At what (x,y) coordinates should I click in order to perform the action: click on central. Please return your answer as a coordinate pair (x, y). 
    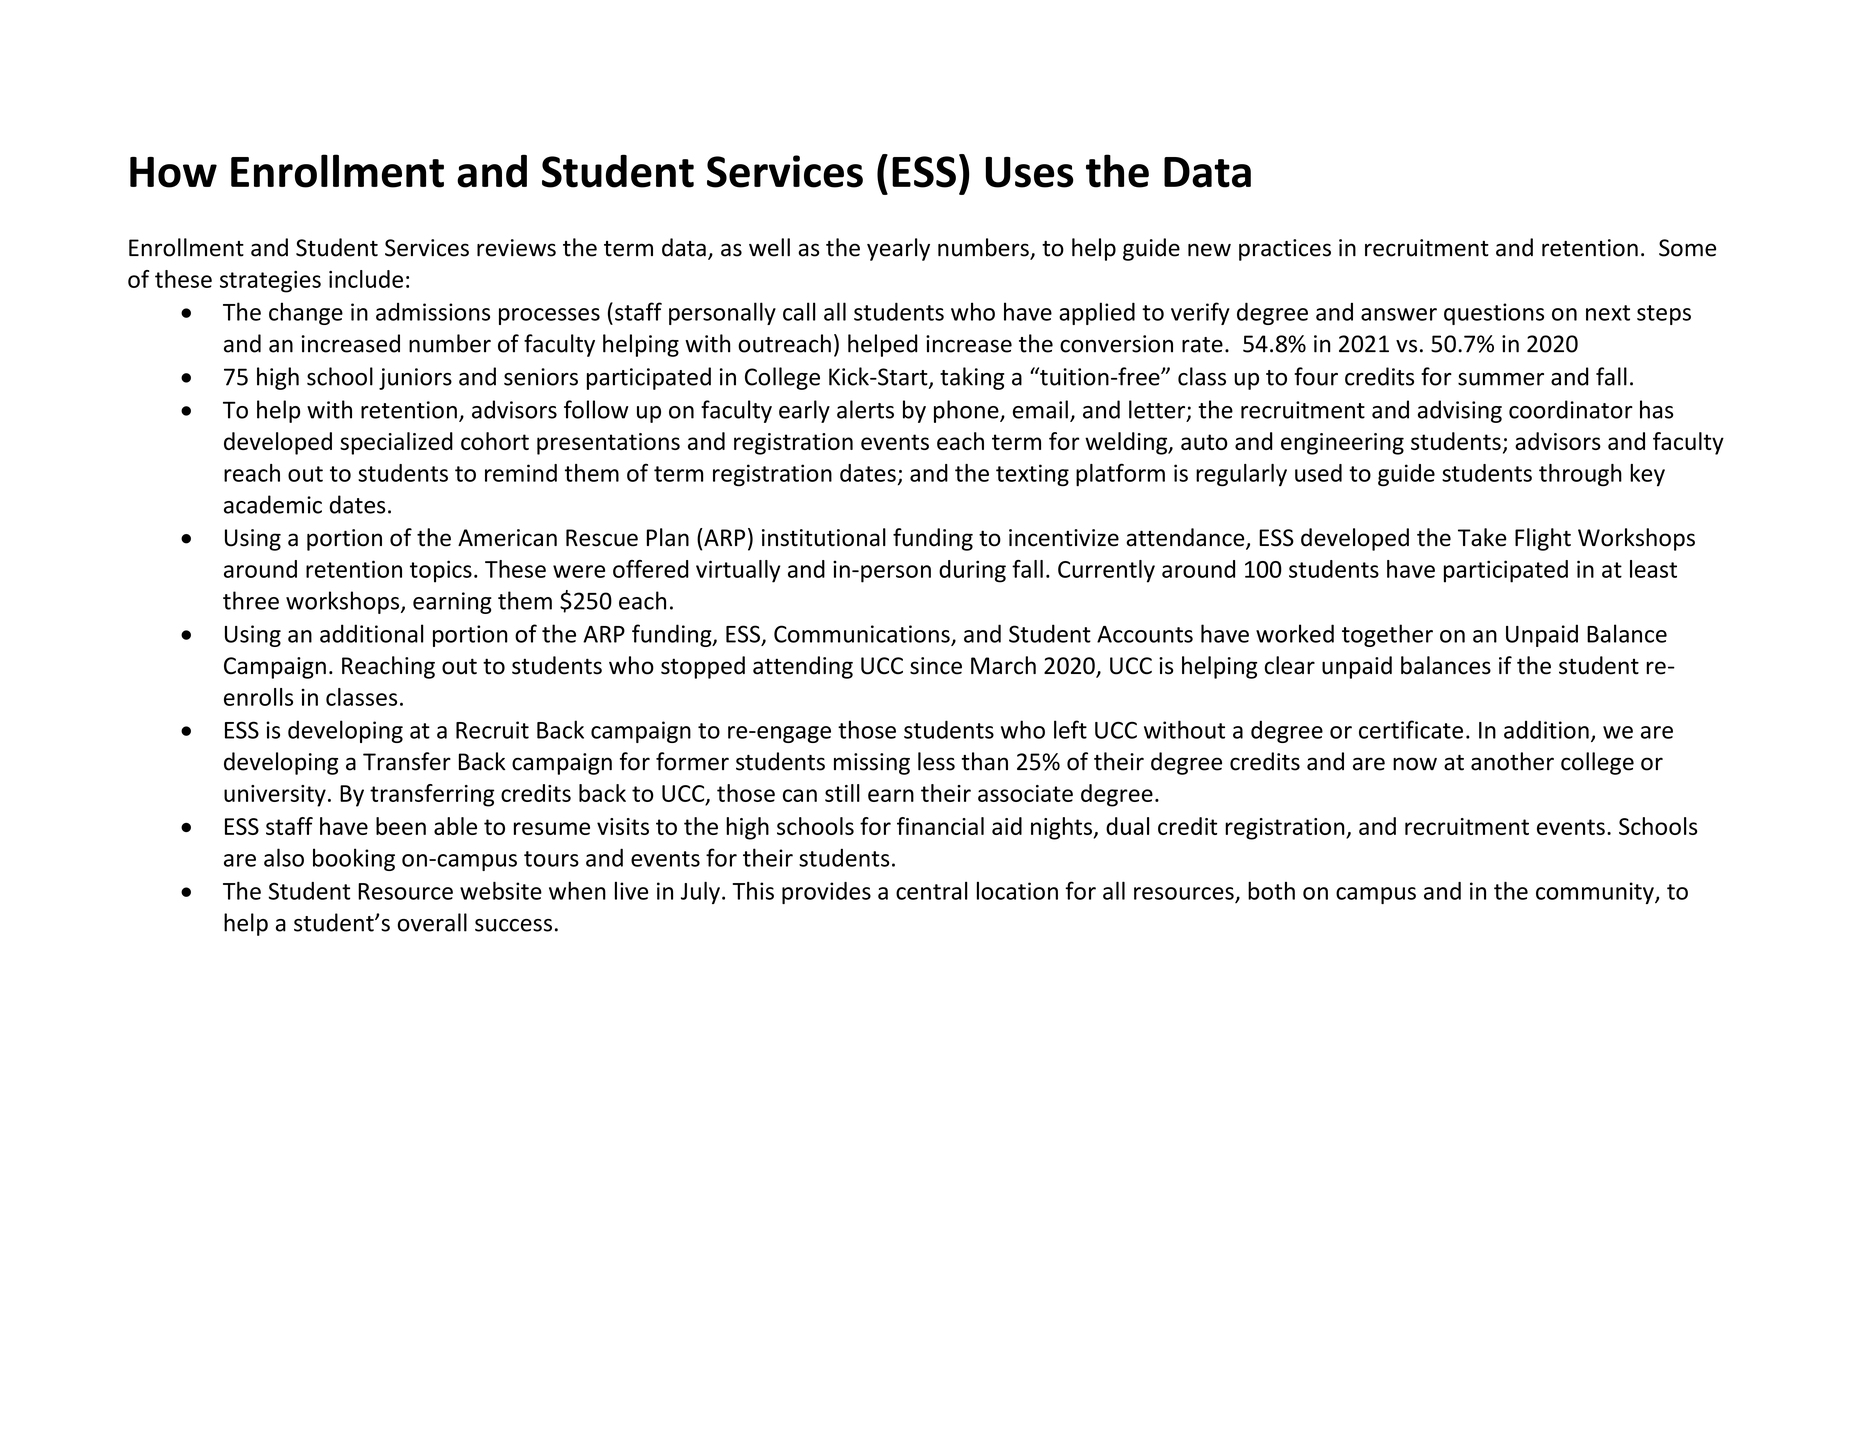
    Looking at the image, I should click on (932, 891).
